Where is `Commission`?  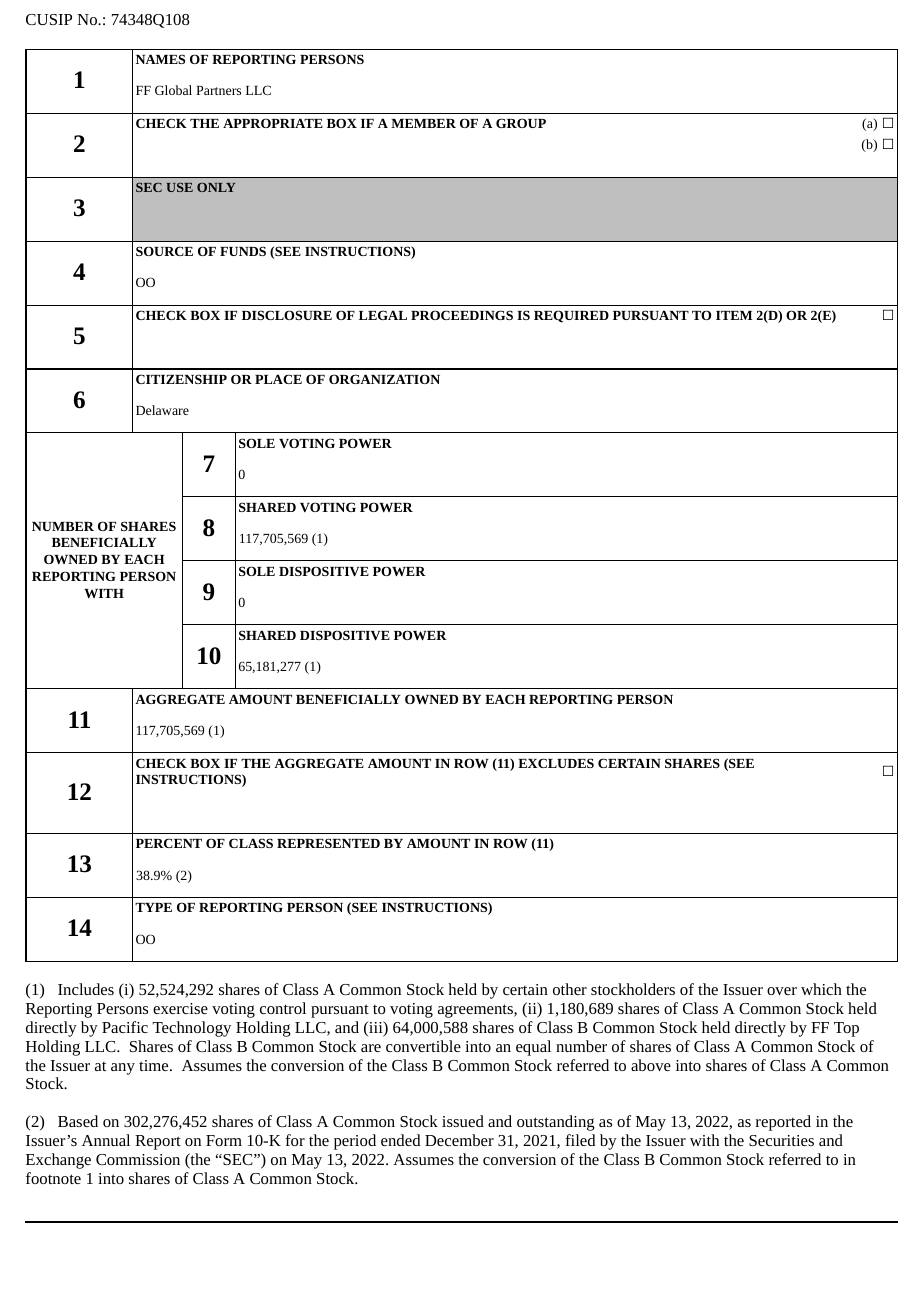 Commission is located at coordinates (138, 1159).
